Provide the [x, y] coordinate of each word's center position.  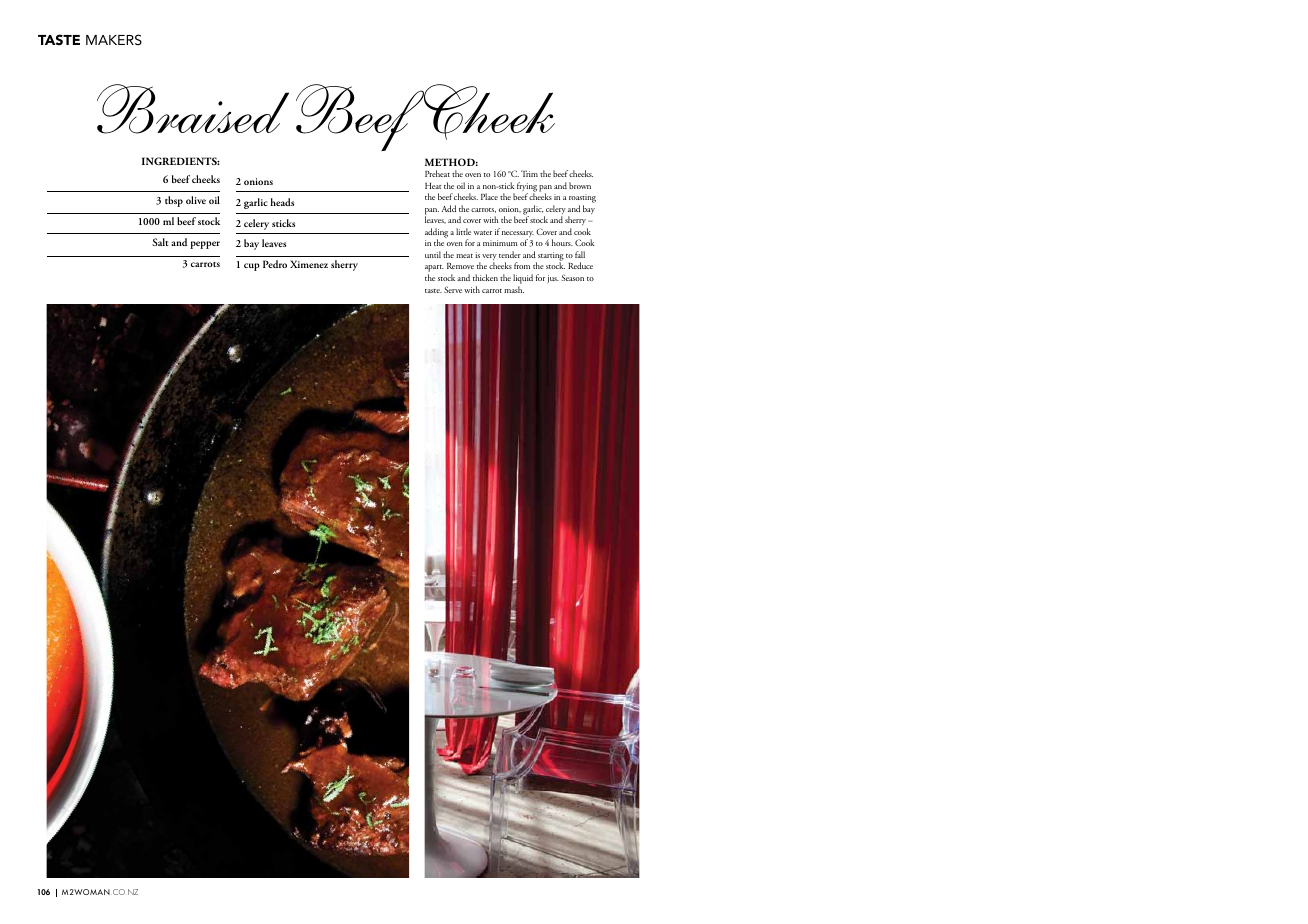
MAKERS [114, 39]
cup [252, 267]
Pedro [275, 264]
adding [436, 234]
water [483, 233]
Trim [529, 173]
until [433, 254]
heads [282, 202]
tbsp [174, 201]
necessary [518, 235]
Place [489, 196]
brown [580, 185]
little [463, 231]
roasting [582, 200]
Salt [160, 242]
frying [527, 188]
